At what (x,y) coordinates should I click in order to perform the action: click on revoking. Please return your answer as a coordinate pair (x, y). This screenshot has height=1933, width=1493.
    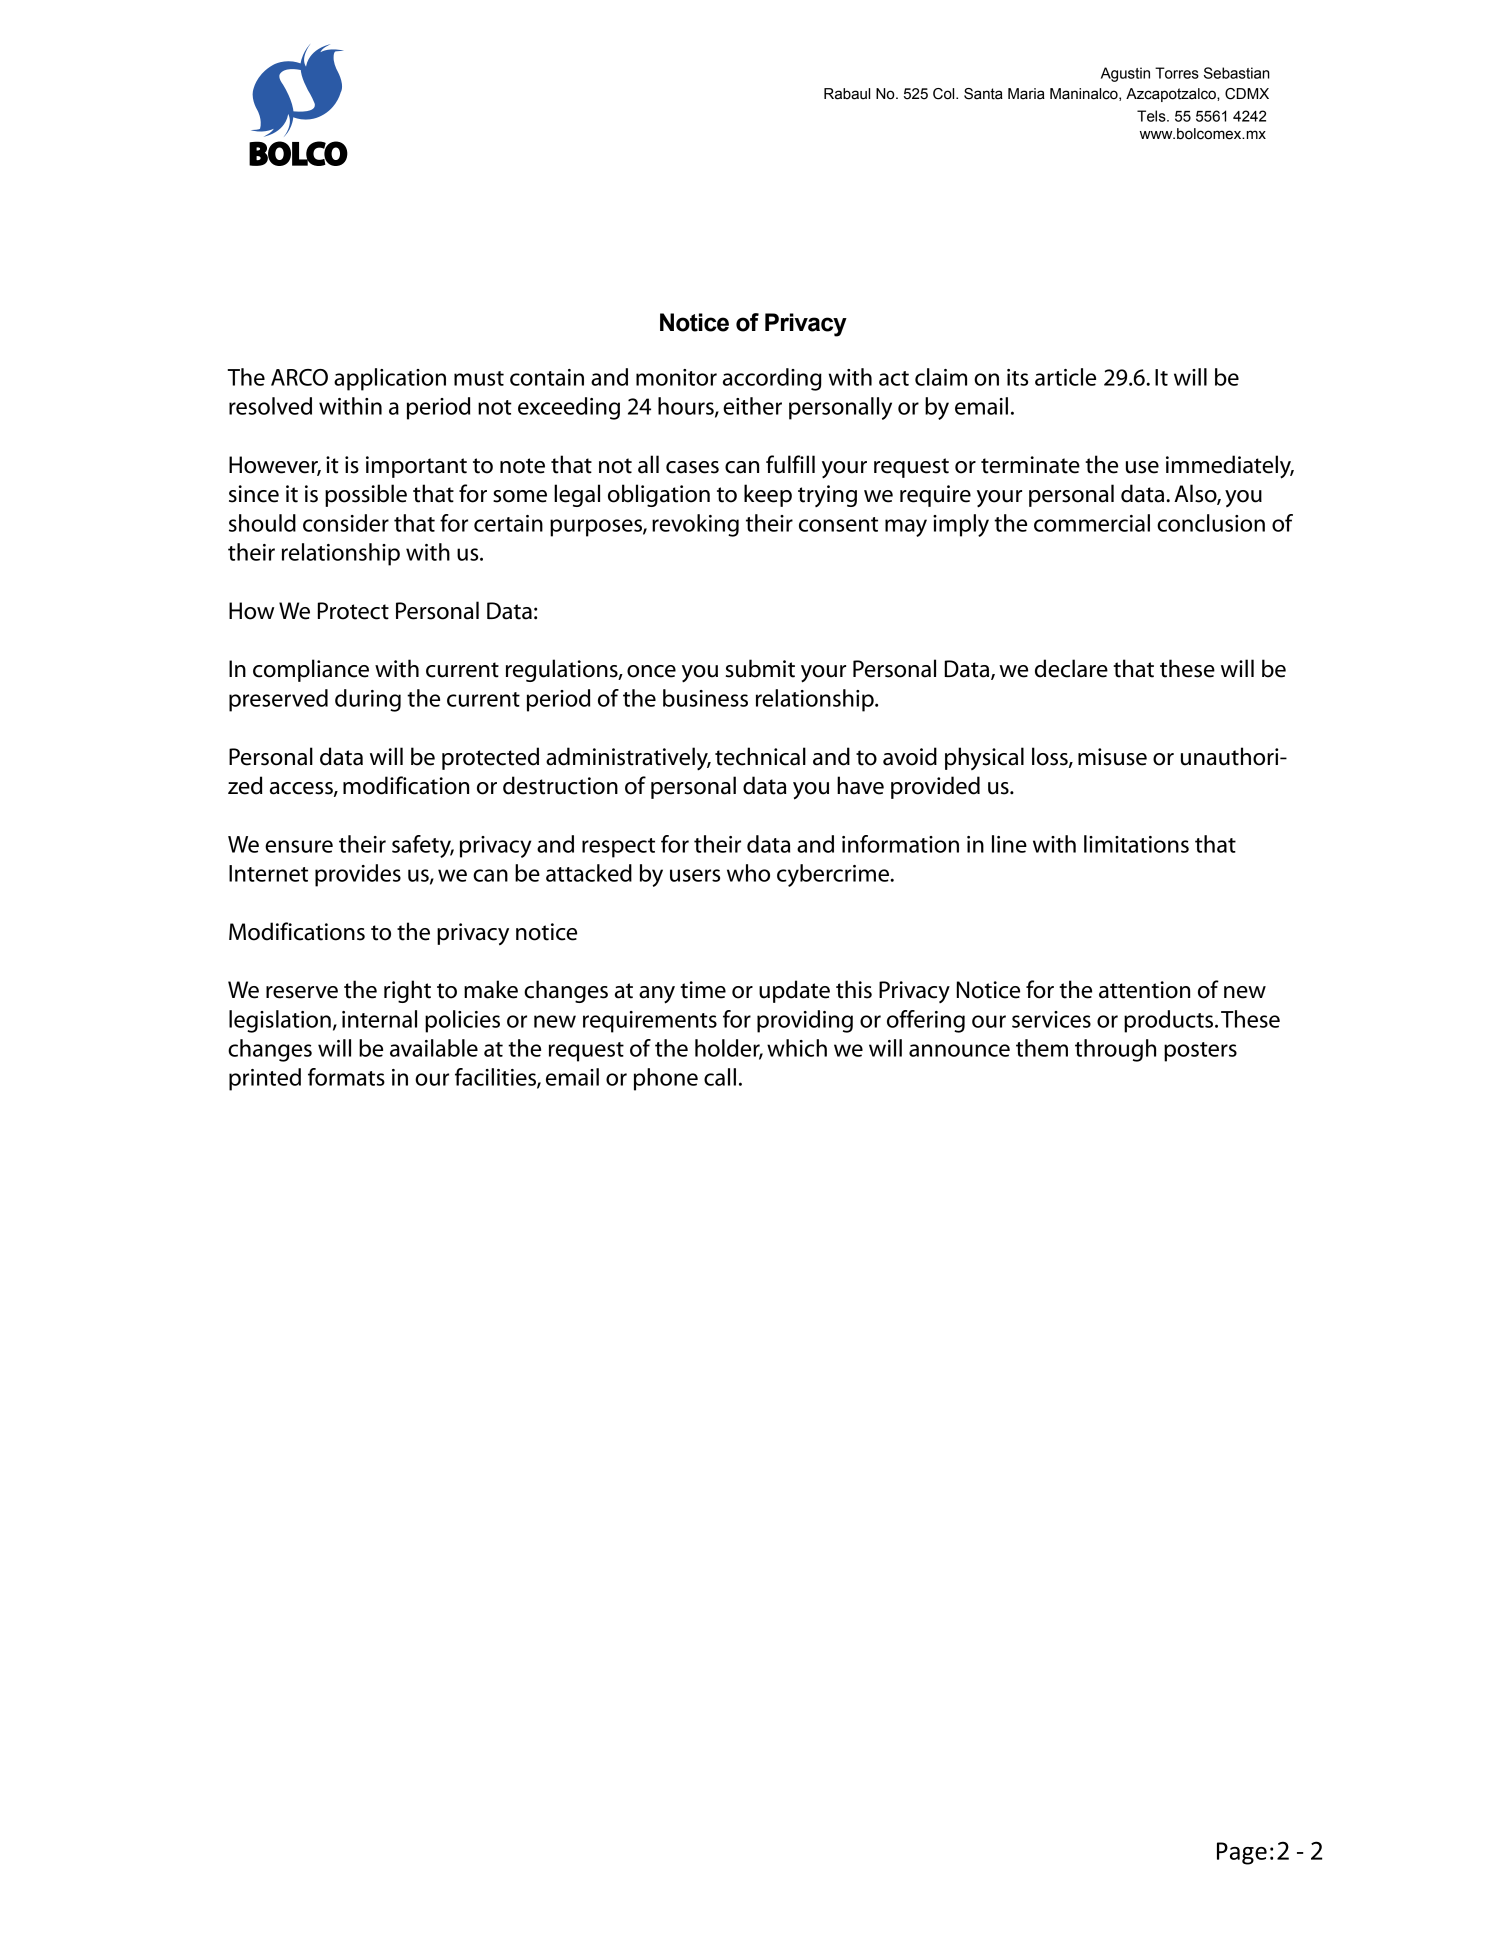
    Looking at the image, I should click on (695, 525).
